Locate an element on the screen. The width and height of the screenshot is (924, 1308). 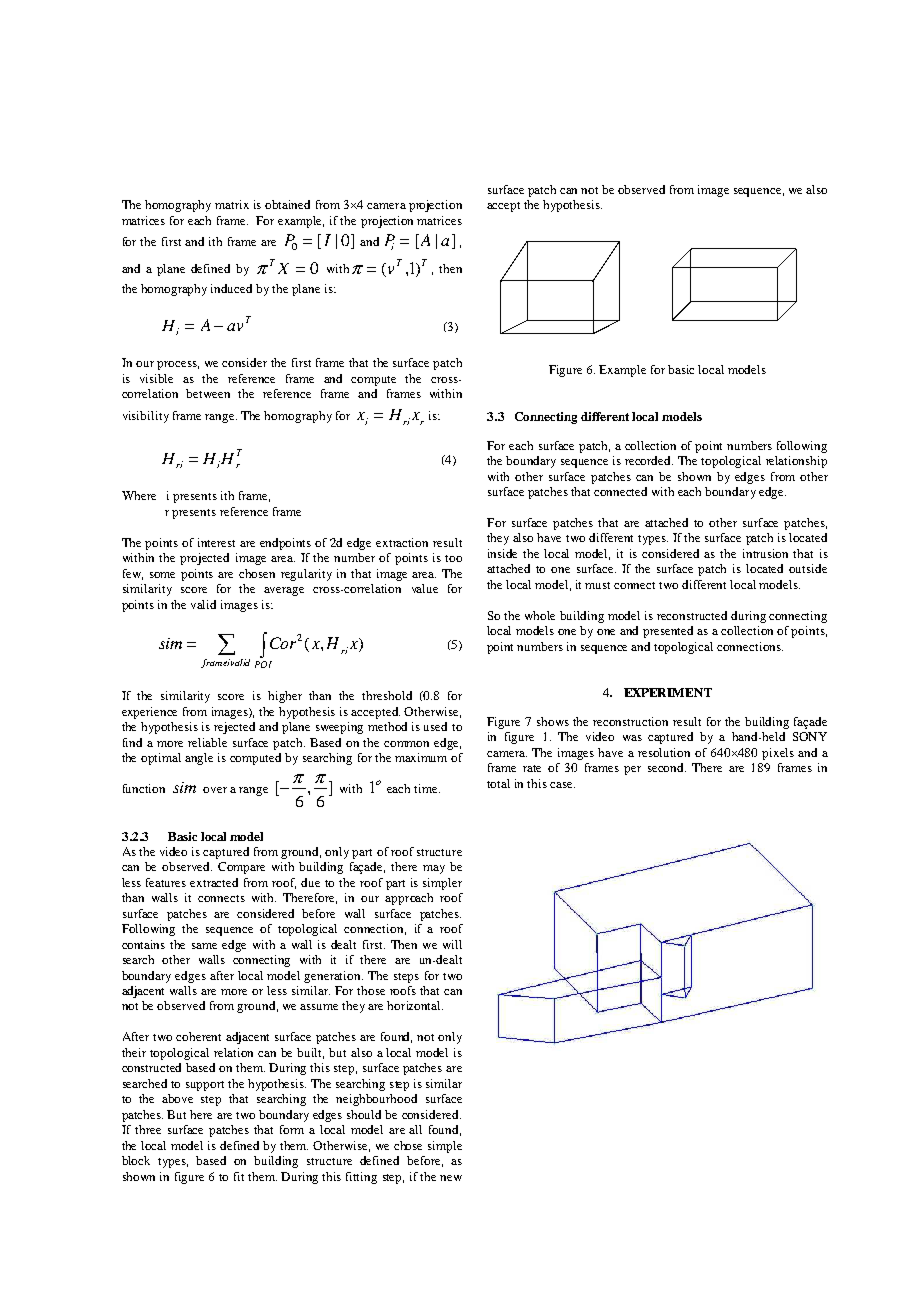
new is located at coordinates (451, 1178).
